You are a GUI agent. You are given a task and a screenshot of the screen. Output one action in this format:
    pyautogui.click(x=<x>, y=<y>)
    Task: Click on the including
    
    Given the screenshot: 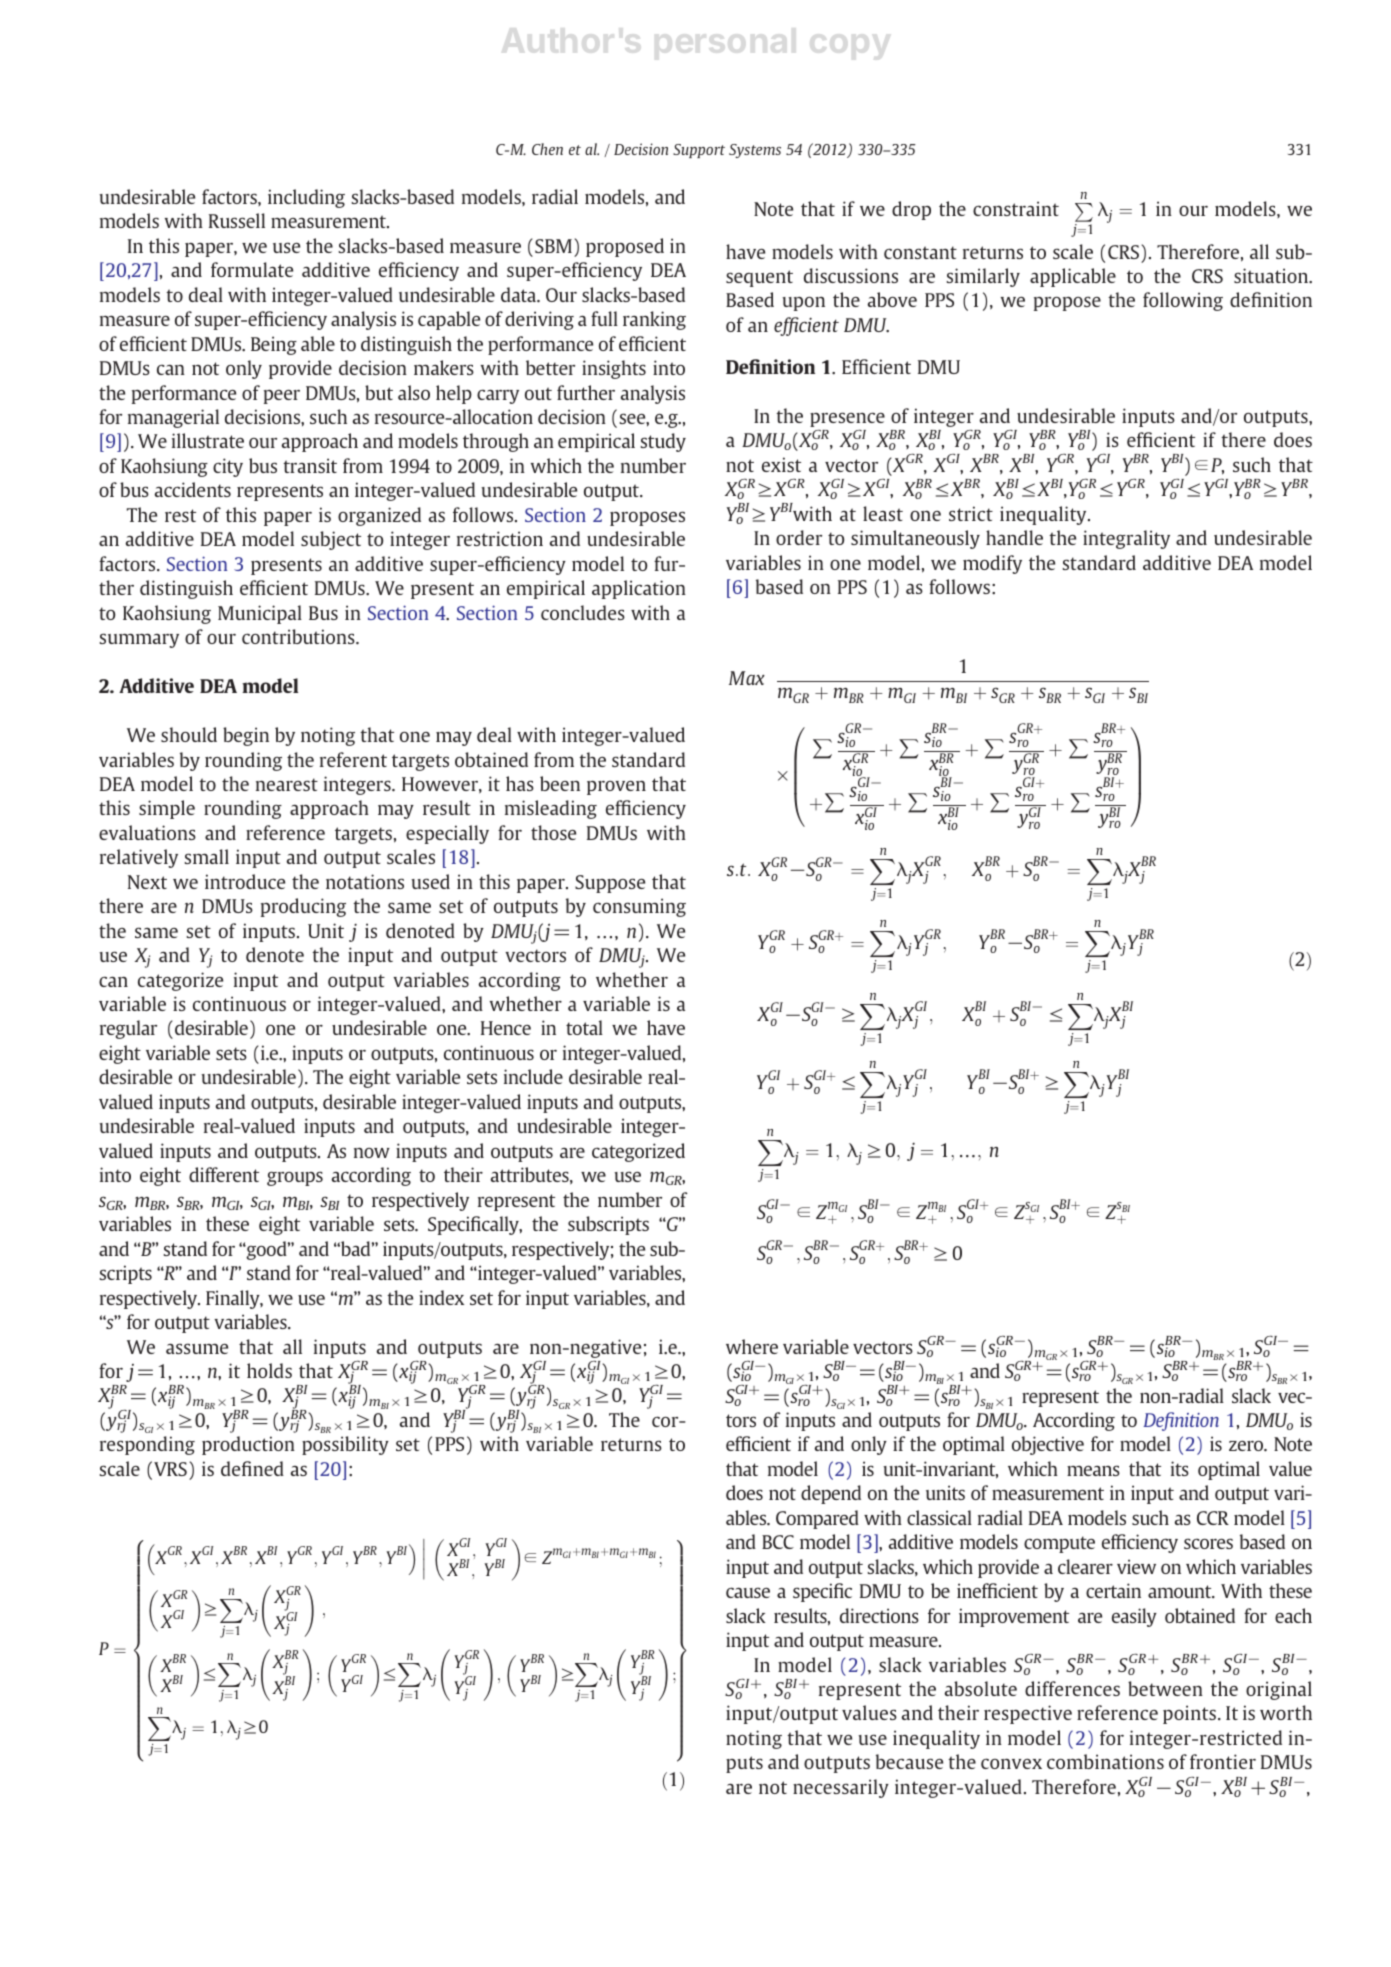 What is the action you would take?
    pyautogui.click(x=306, y=198)
